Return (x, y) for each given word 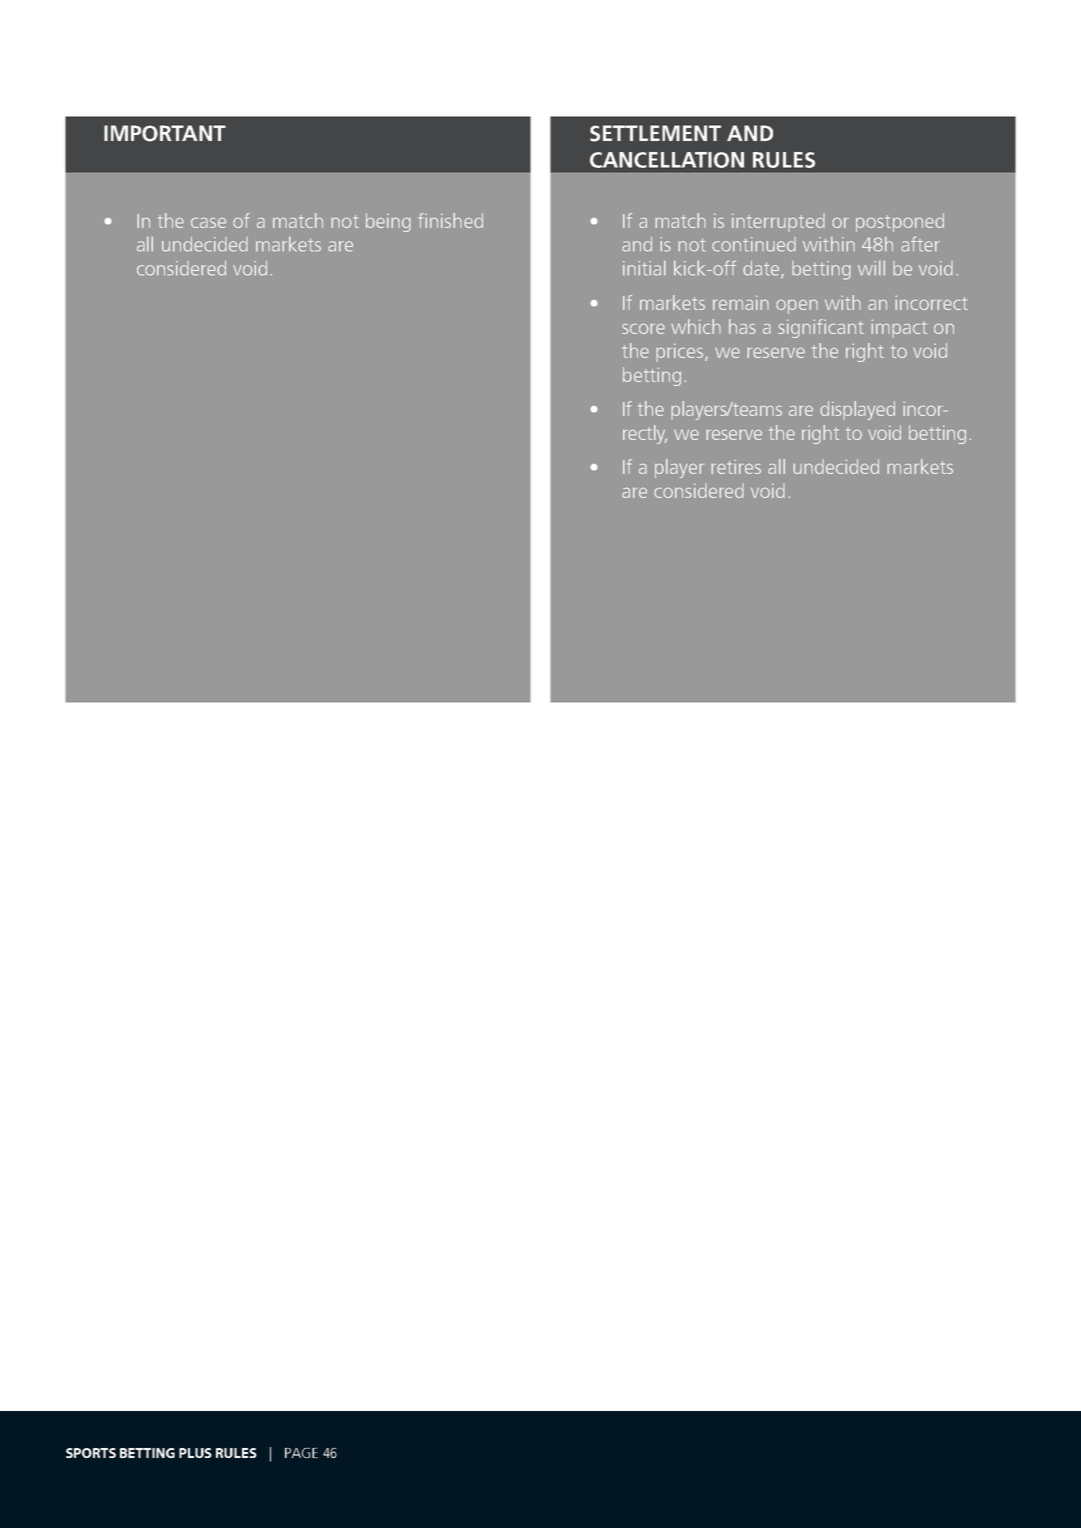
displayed (857, 410)
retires (736, 466)
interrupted (778, 222)
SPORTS (91, 1453)
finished (450, 220)
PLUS (195, 1453)
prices (681, 352)
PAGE (301, 1453)
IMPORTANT (165, 133)
